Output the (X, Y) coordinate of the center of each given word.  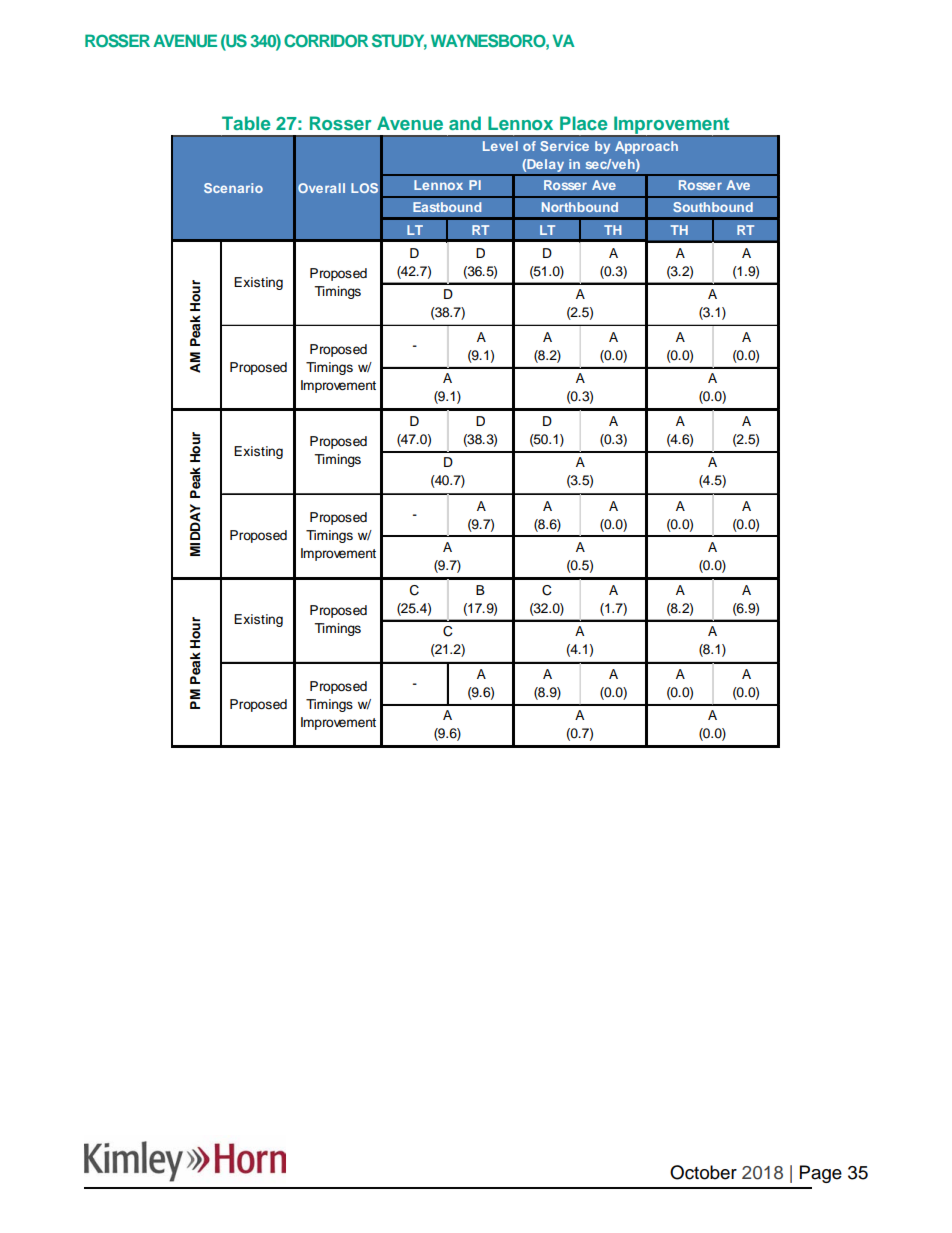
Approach (646, 147)
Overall (321, 188)
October (703, 1172)
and (465, 123)
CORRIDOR (326, 41)
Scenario (233, 188)
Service (564, 146)
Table (246, 123)
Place (583, 123)
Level (500, 146)
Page (821, 1174)
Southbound (713, 207)
